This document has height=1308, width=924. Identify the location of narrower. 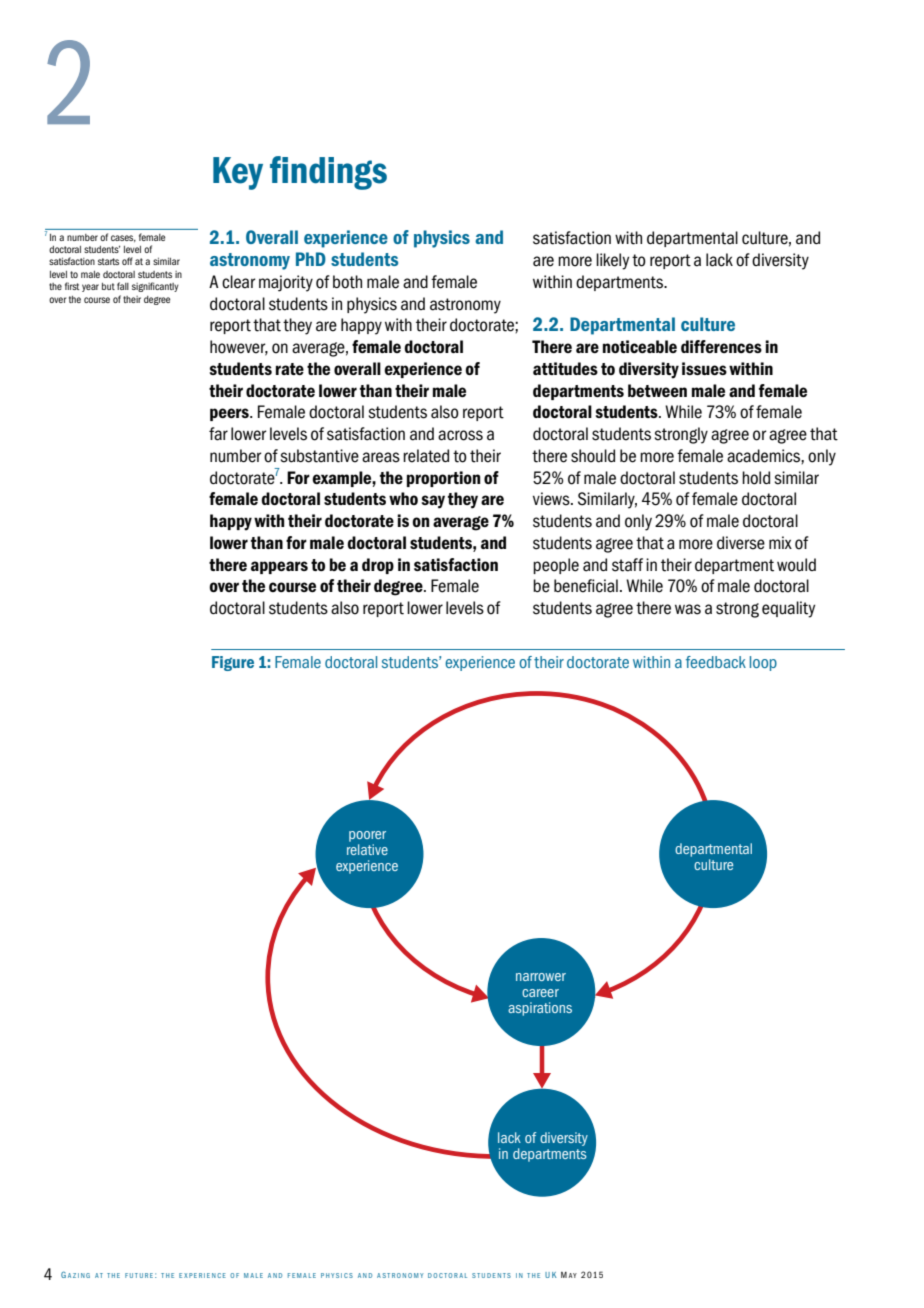
(541, 977).
